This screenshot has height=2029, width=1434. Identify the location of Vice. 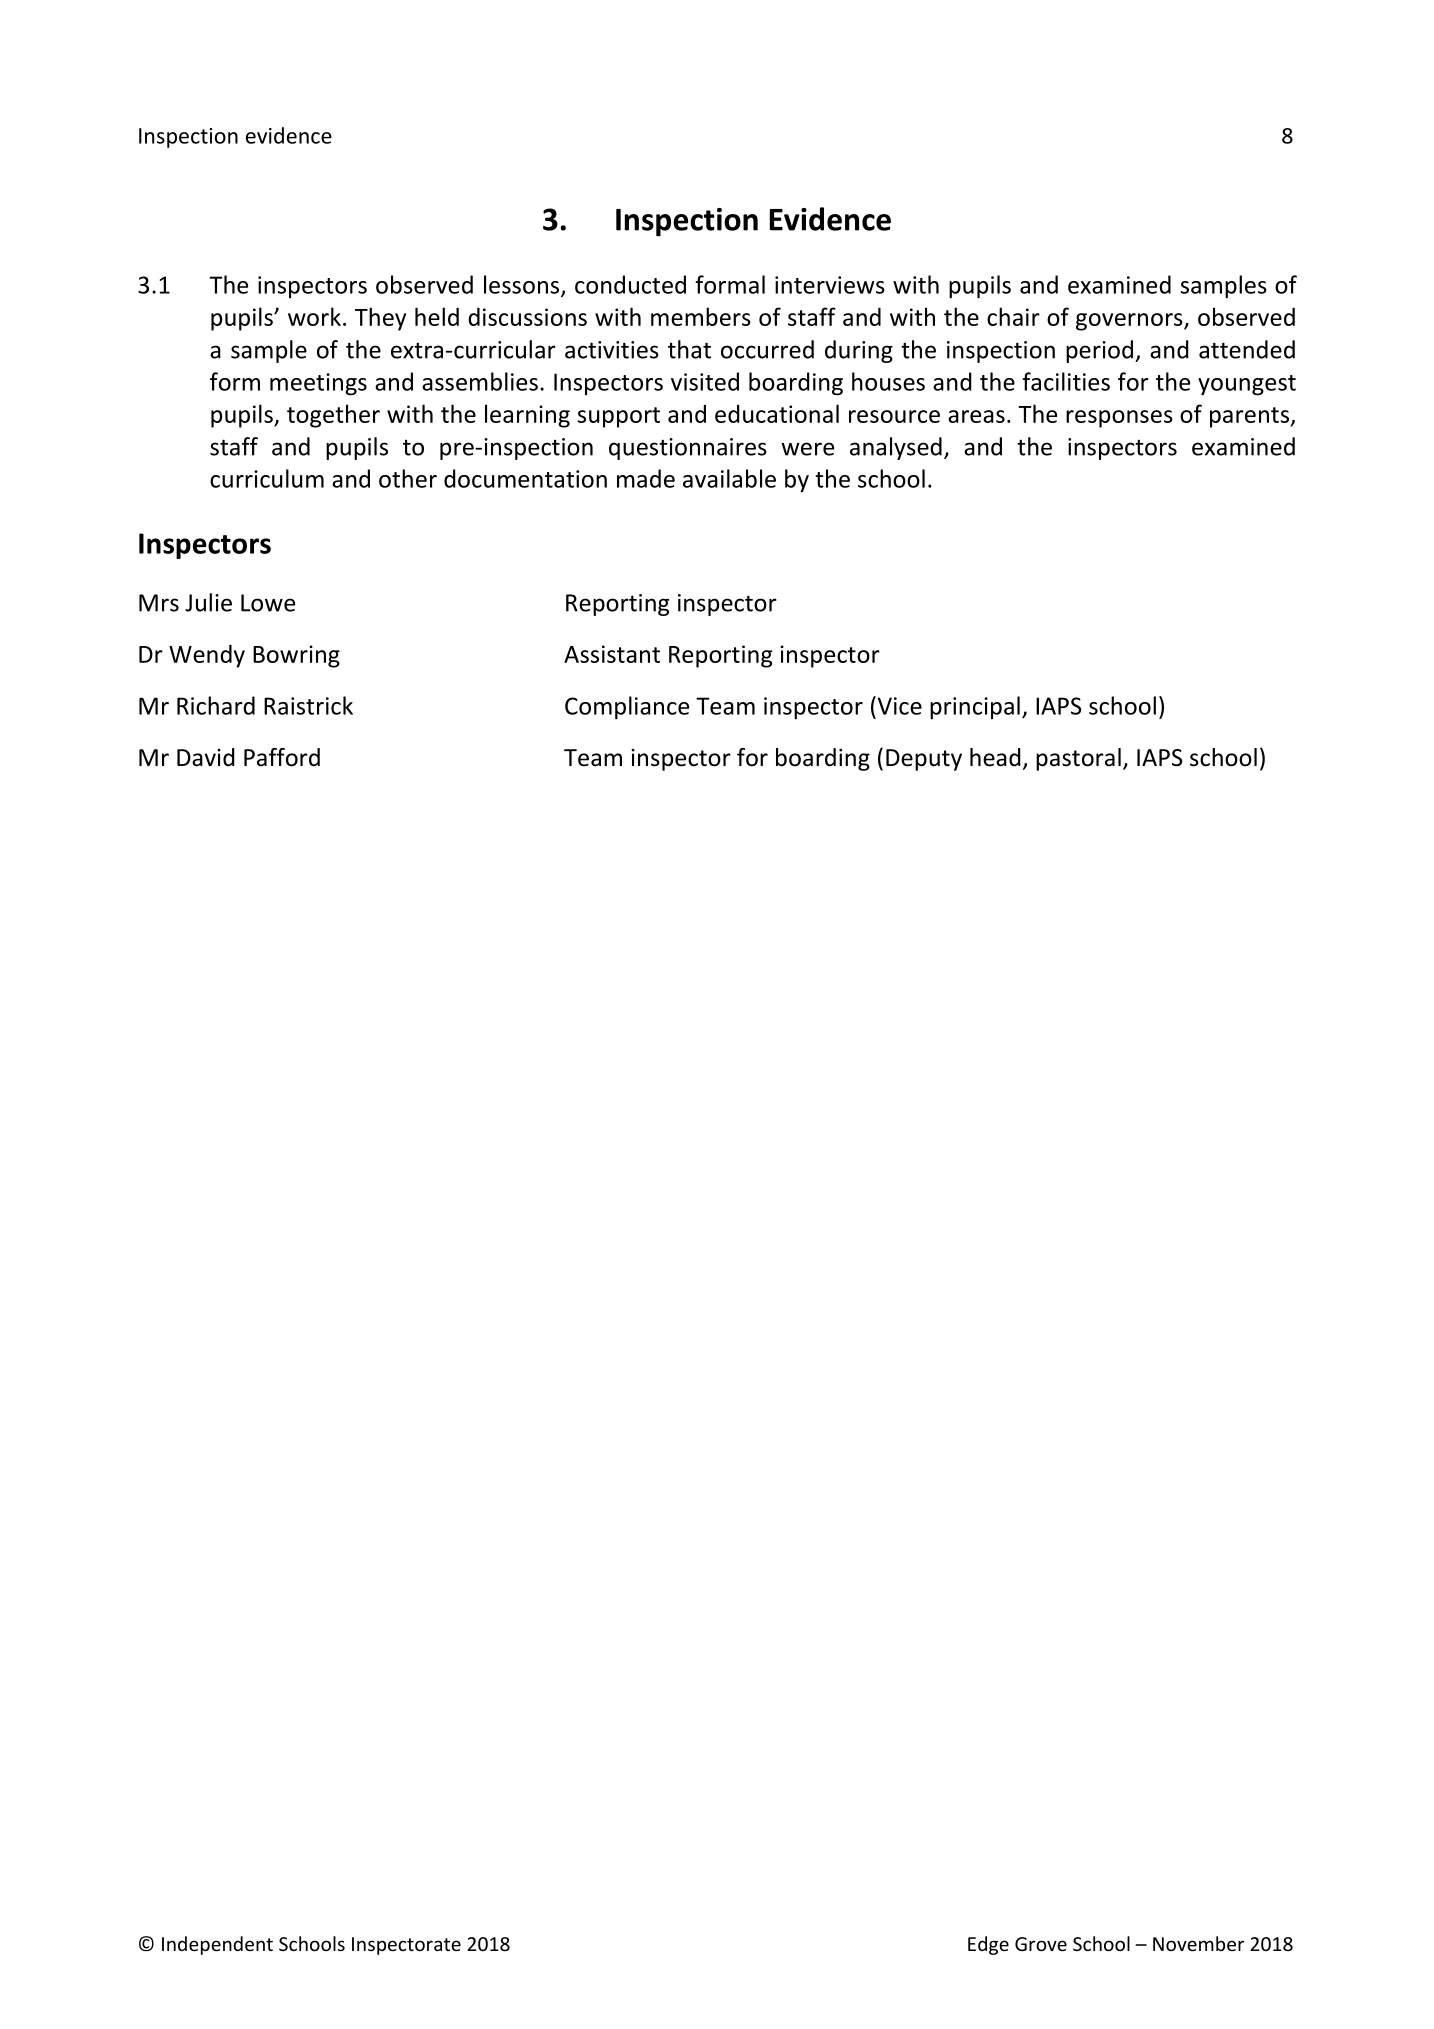
(898, 705).
